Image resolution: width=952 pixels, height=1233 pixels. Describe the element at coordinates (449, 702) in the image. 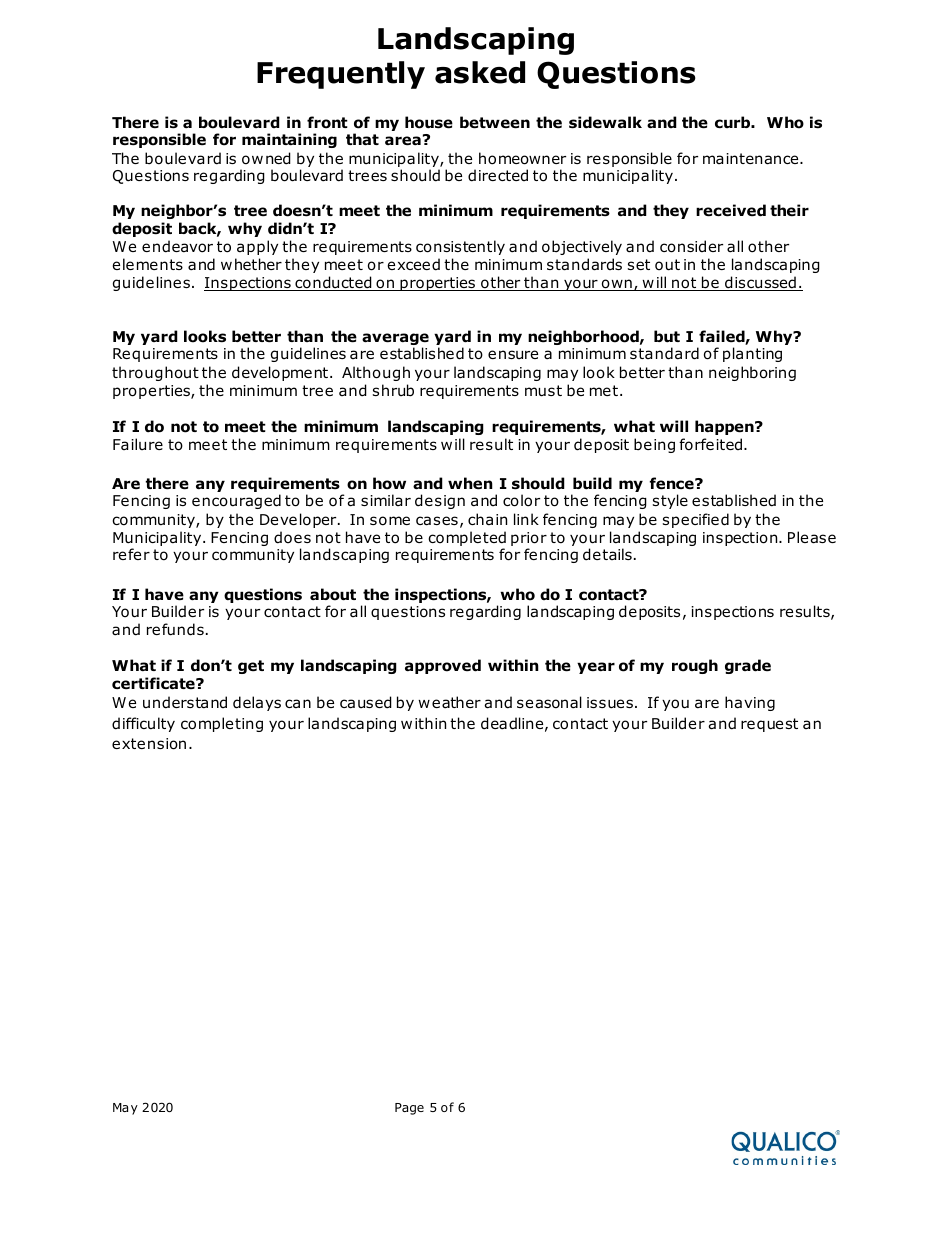

I see `weather` at that location.
